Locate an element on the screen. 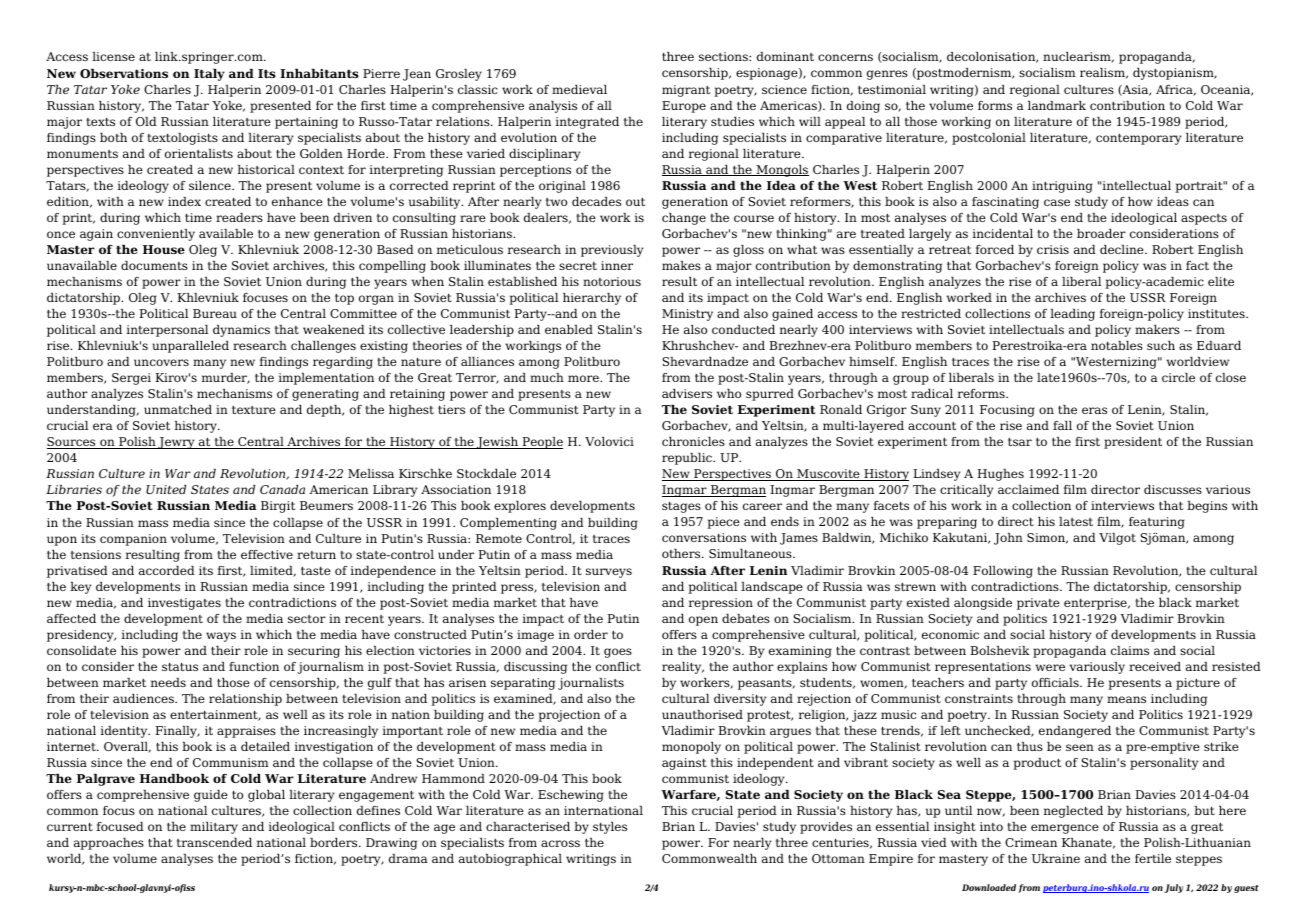 The width and height of the screenshot is (1308, 924). landmark is located at coordinates (1057, 105).
